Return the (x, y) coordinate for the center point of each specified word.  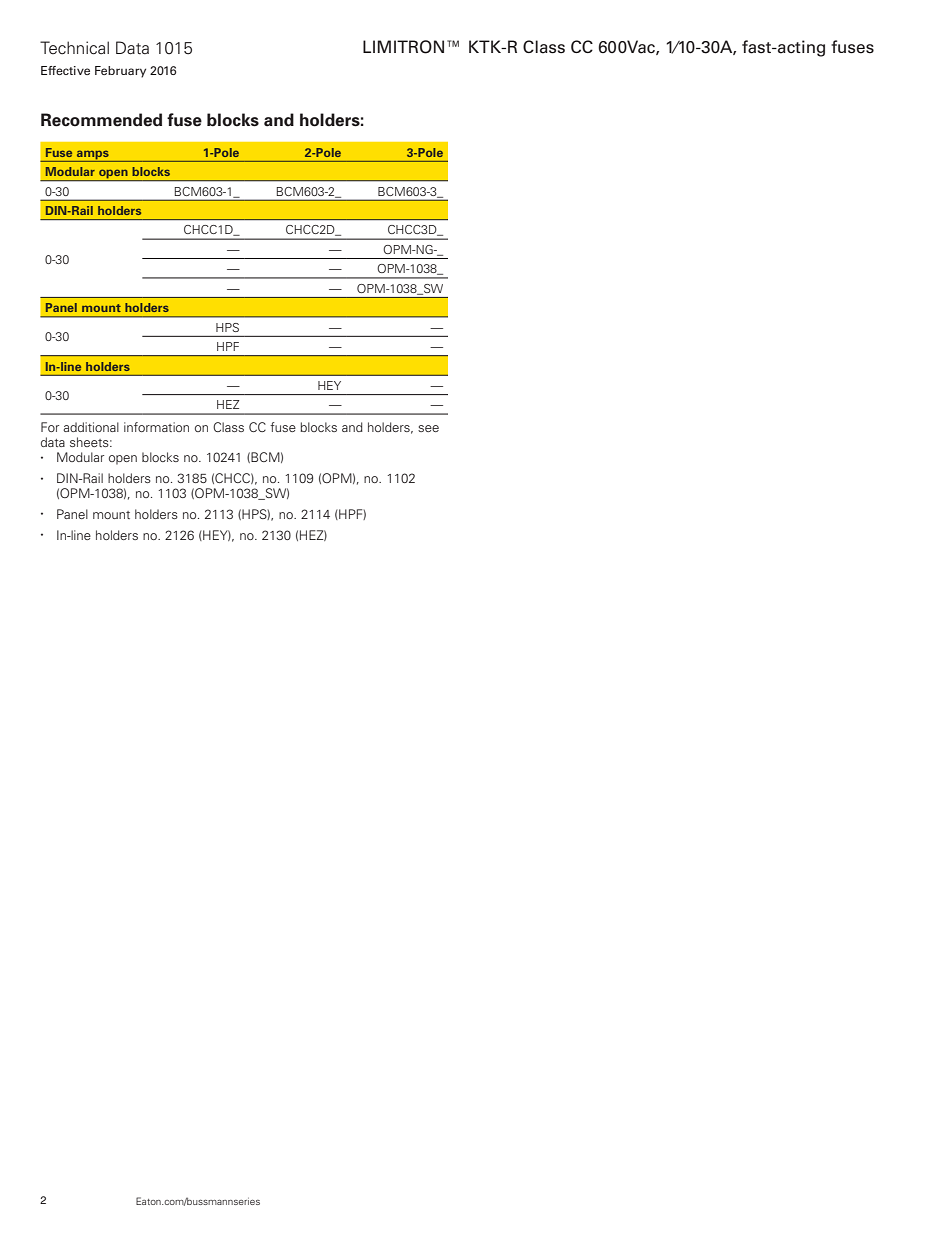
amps (93, 155)
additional (91, 427)
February (120, 72)
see (428, 428)
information (156, 427)
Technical (74, 48)
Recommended (101, 120)
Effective (65, 70)
